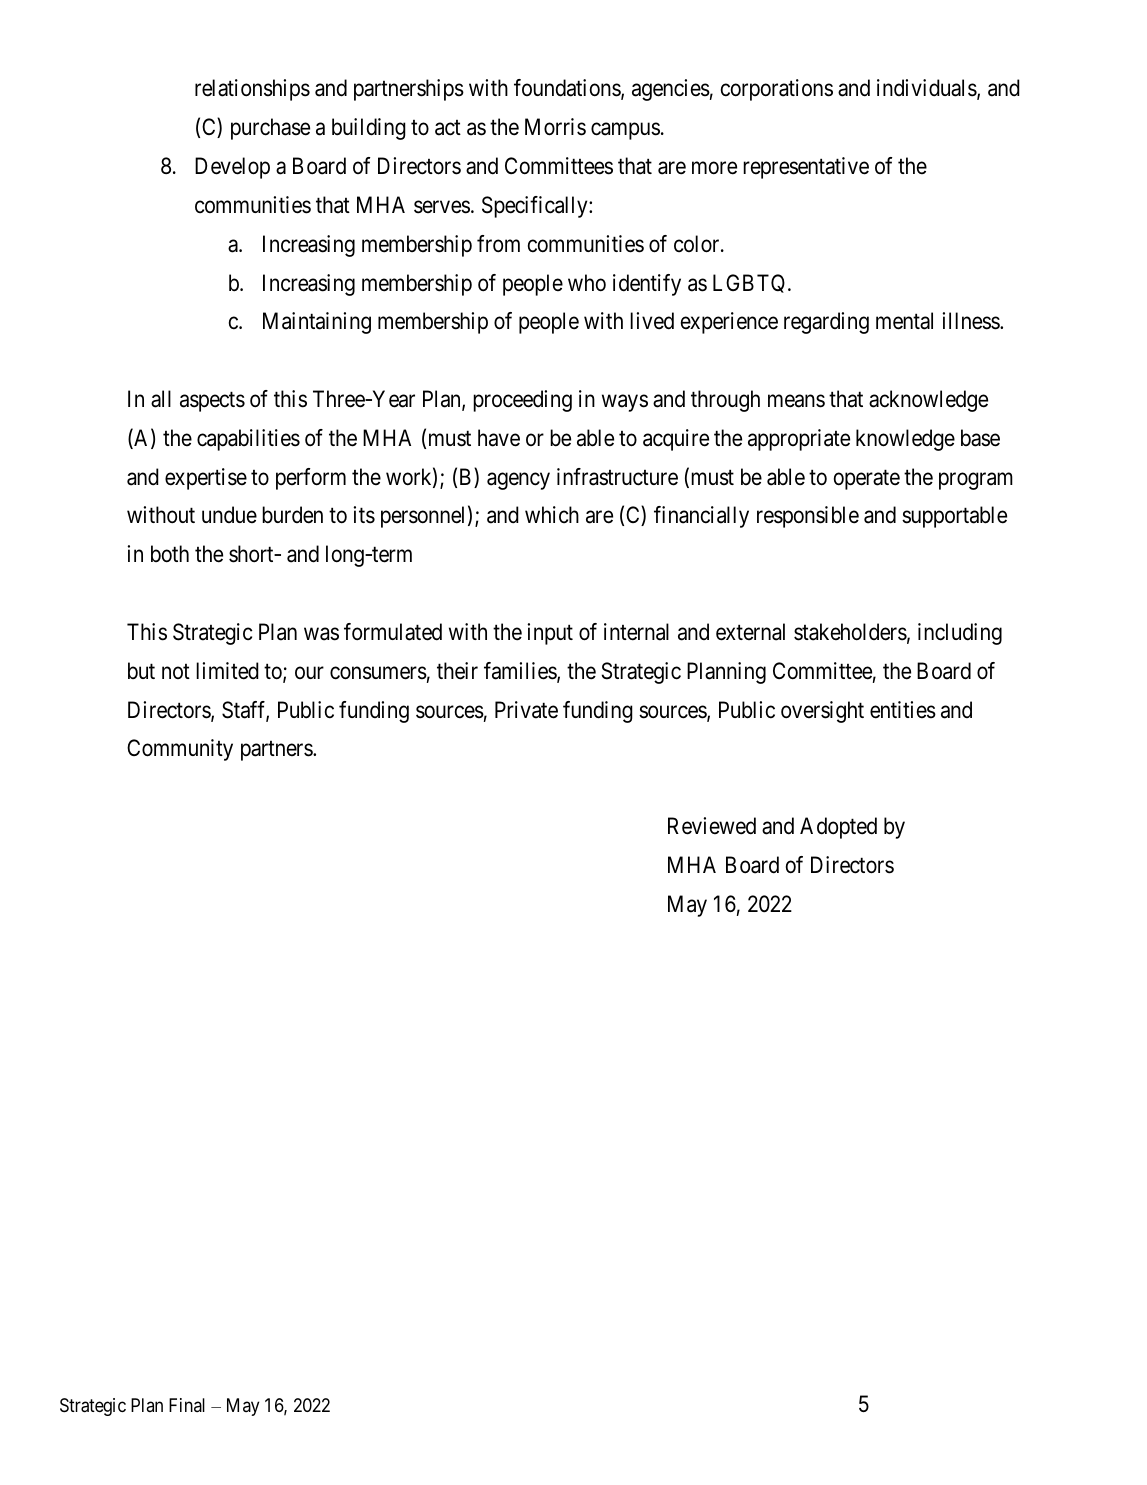 The height and width of the screenshot is (1485, 1147). What do you see at coordinates (555, 127) in the screenshot?
I see `Morris` at bounding box center [555, 127].
